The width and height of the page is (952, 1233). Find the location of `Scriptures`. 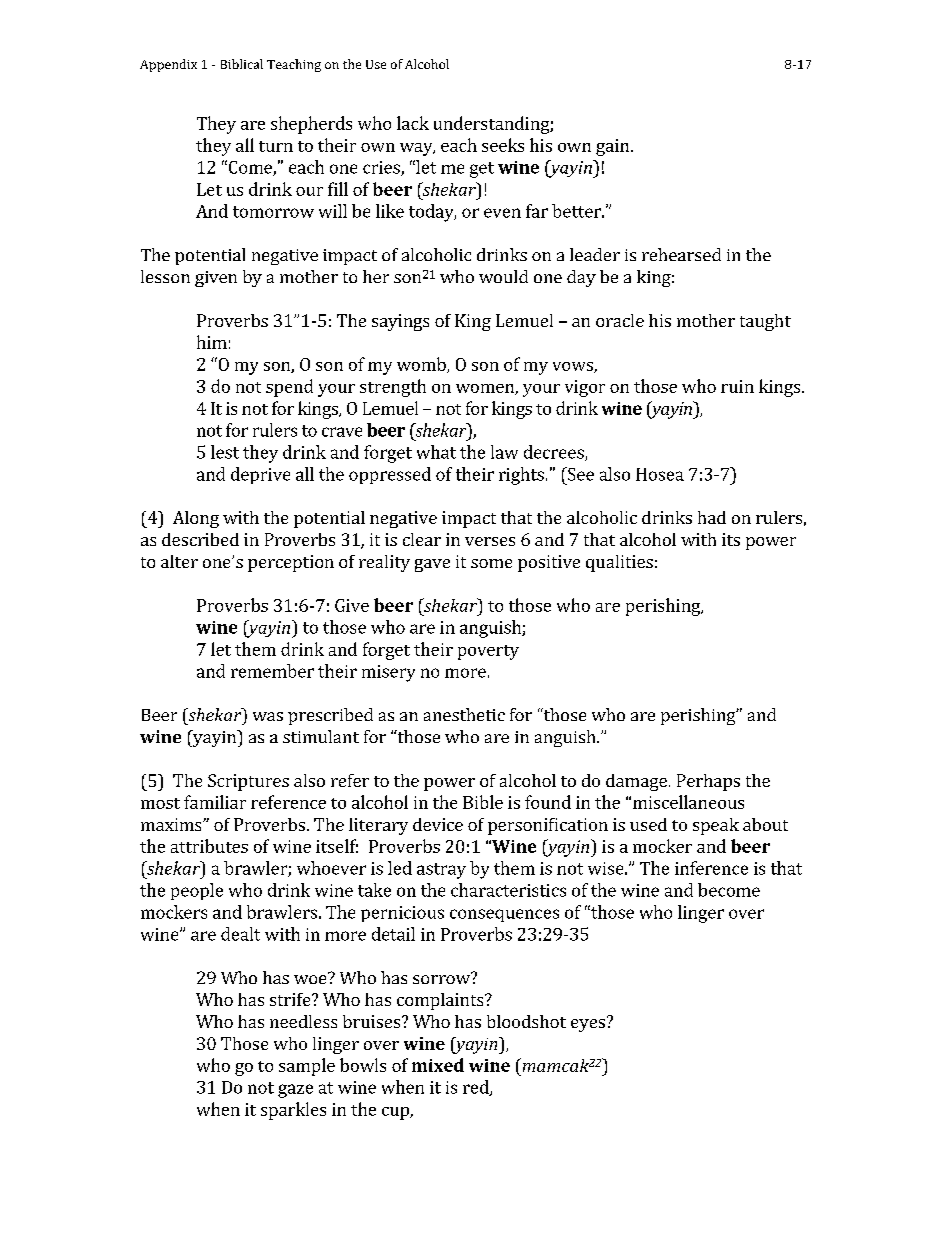

Scriptures is located at coordinates (248, 782).
